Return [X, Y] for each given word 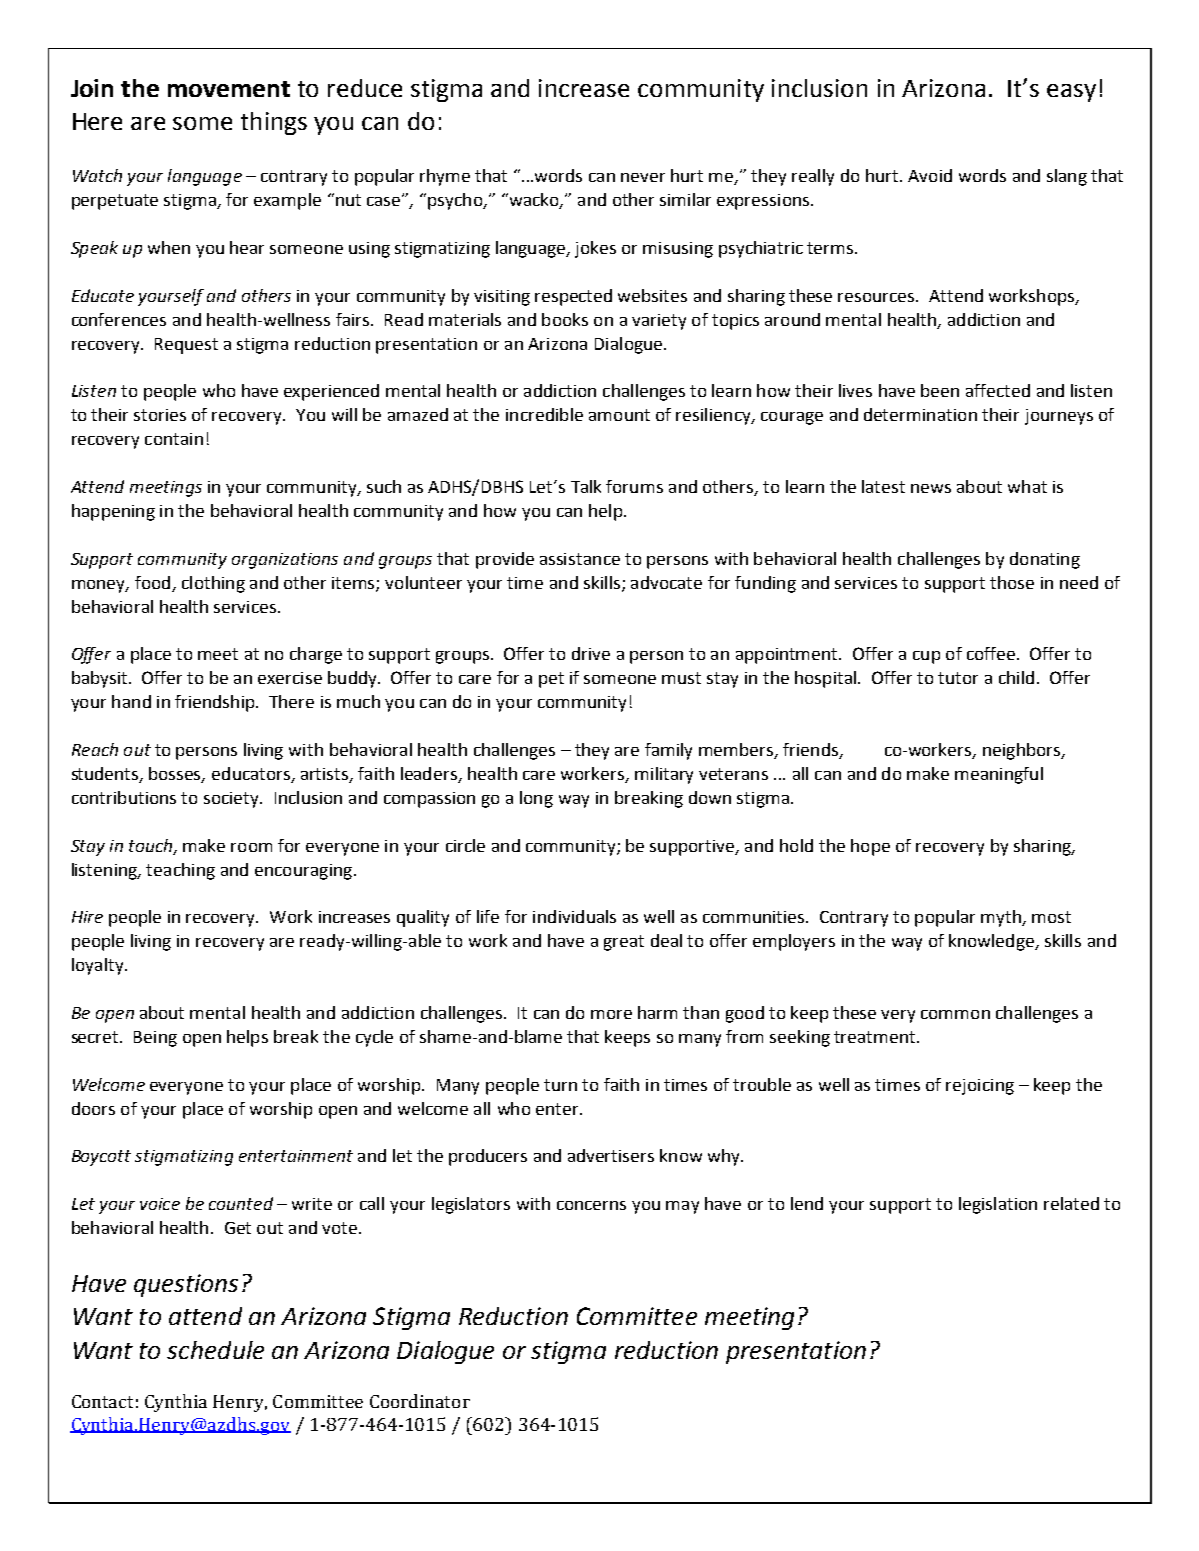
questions [186, 1285]
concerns [591, 1205]
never [643, 177]
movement [229, 89]
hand [131, 701]
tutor [958, 678]
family [668, 751]
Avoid [930, 175]
